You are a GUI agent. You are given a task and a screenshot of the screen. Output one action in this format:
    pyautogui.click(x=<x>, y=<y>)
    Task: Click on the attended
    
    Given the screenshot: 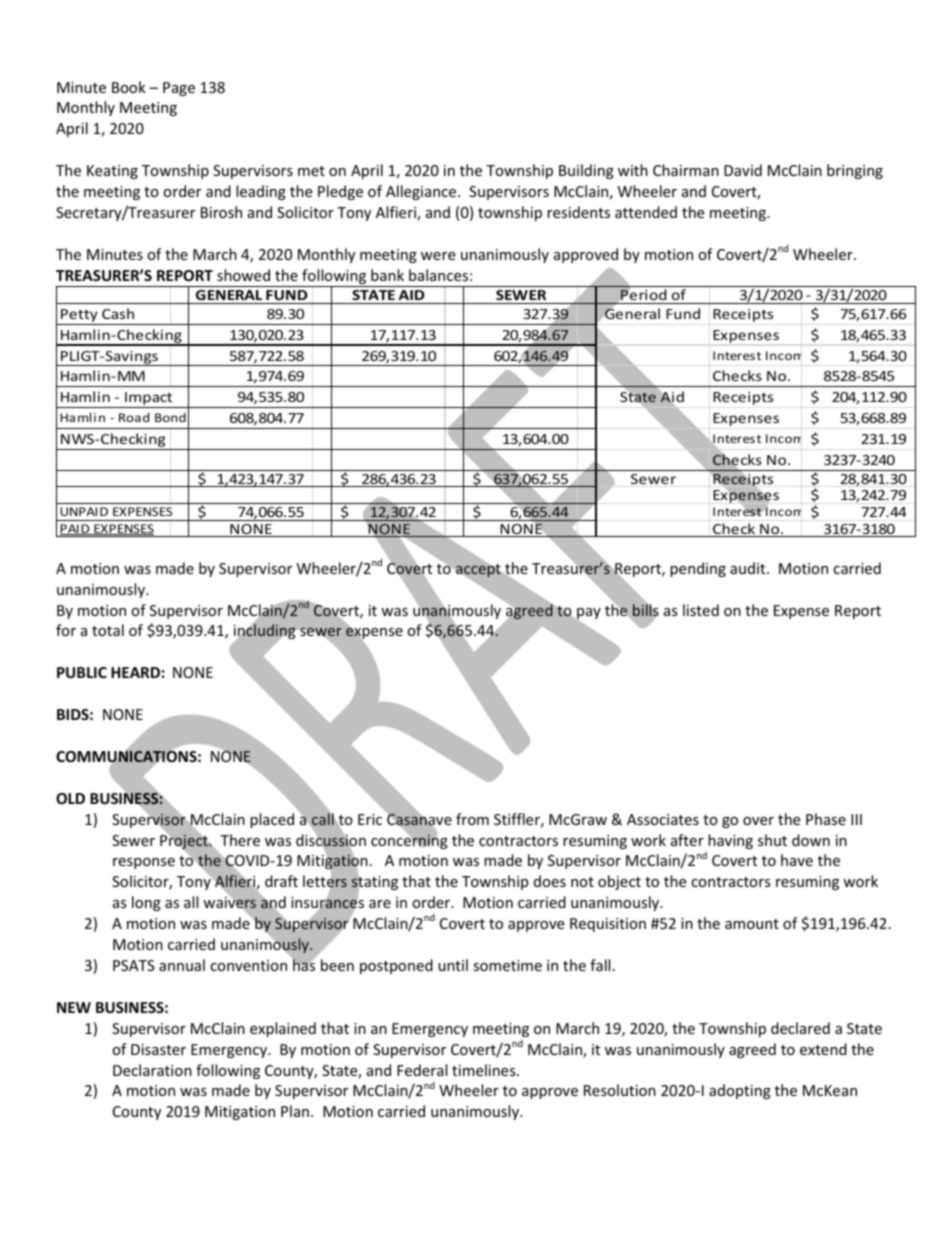 What is the action you would take?
    pyautogui.click(x=646, y=212)
